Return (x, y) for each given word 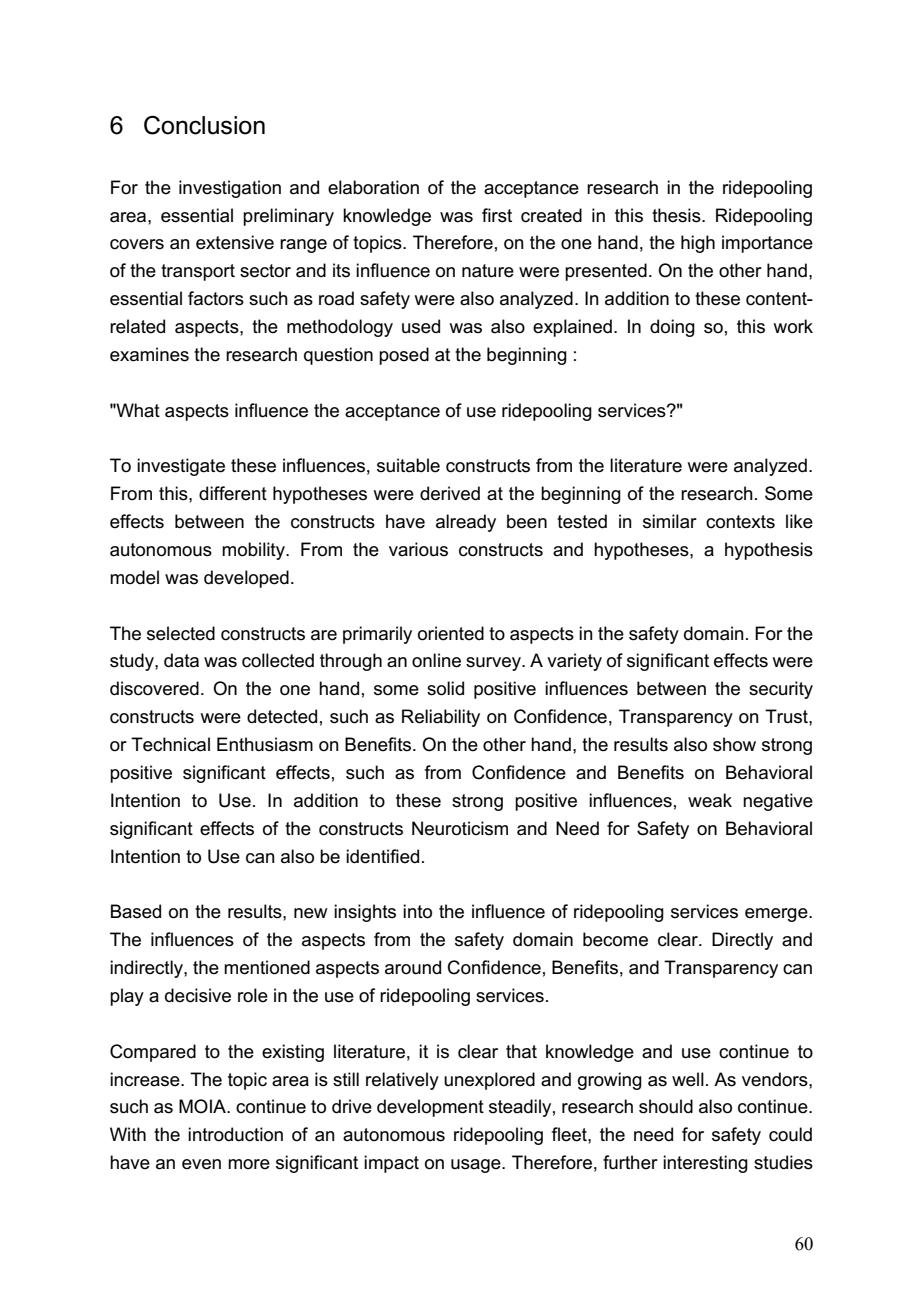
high (698, 244)
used (421, 326)
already (466, 523)
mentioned (267, 967)
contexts (740, 522)
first (497, 215)
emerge (777, 915)
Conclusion (204, 125)
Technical (170, 744)
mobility (254, 551)
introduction (235, 1134)
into (417, 911)
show (734, 744)
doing (672, 328)
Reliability (441, 718)
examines (149, 354)
